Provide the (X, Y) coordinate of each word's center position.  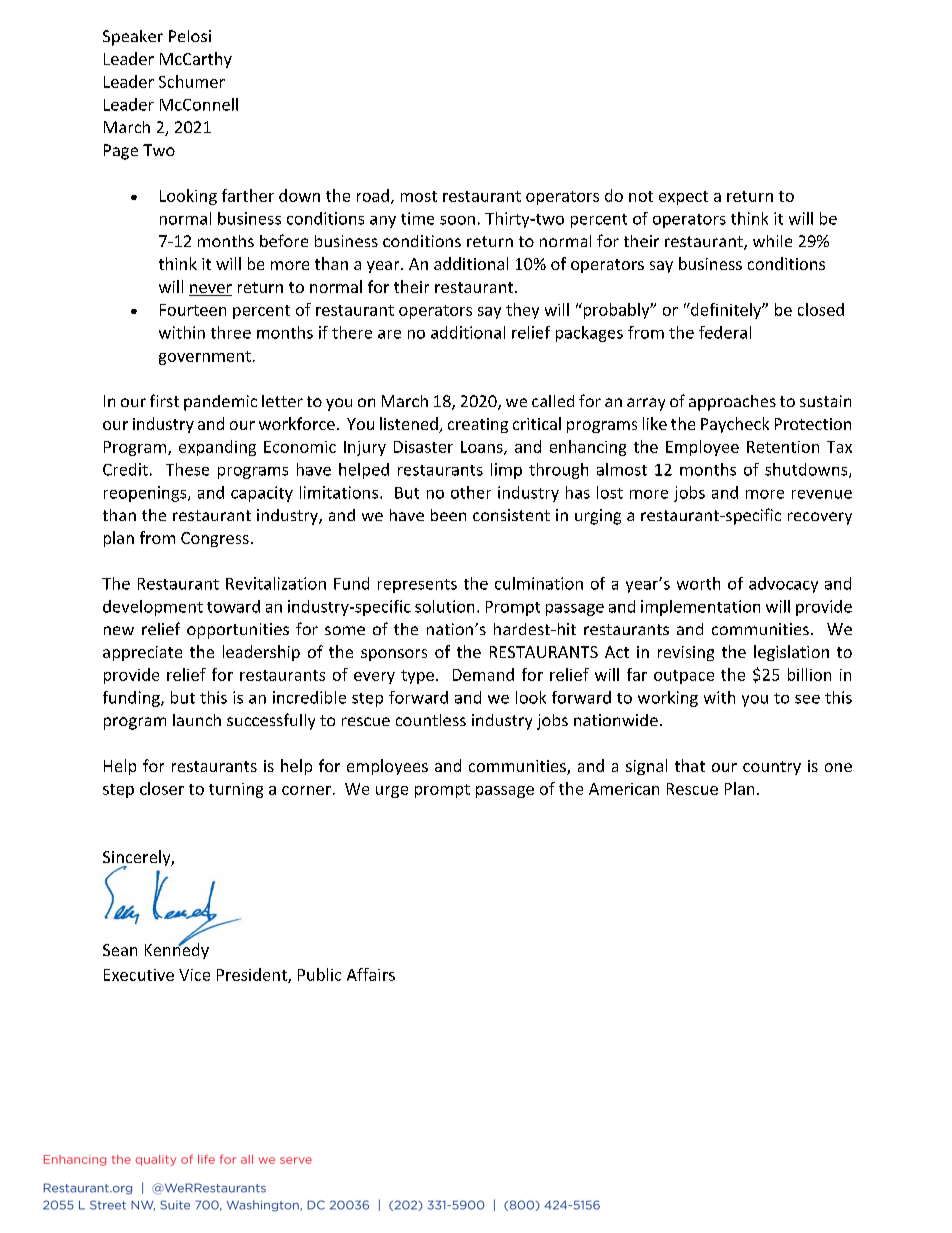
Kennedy (177, 950)
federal (725, 332)
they (522, 311)
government (205, 358)
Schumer (192, 81)
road (373, 195)
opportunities (238, 631)
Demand (483, 674)
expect (683, 198)
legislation (791, 653)
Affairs (371, 974)
